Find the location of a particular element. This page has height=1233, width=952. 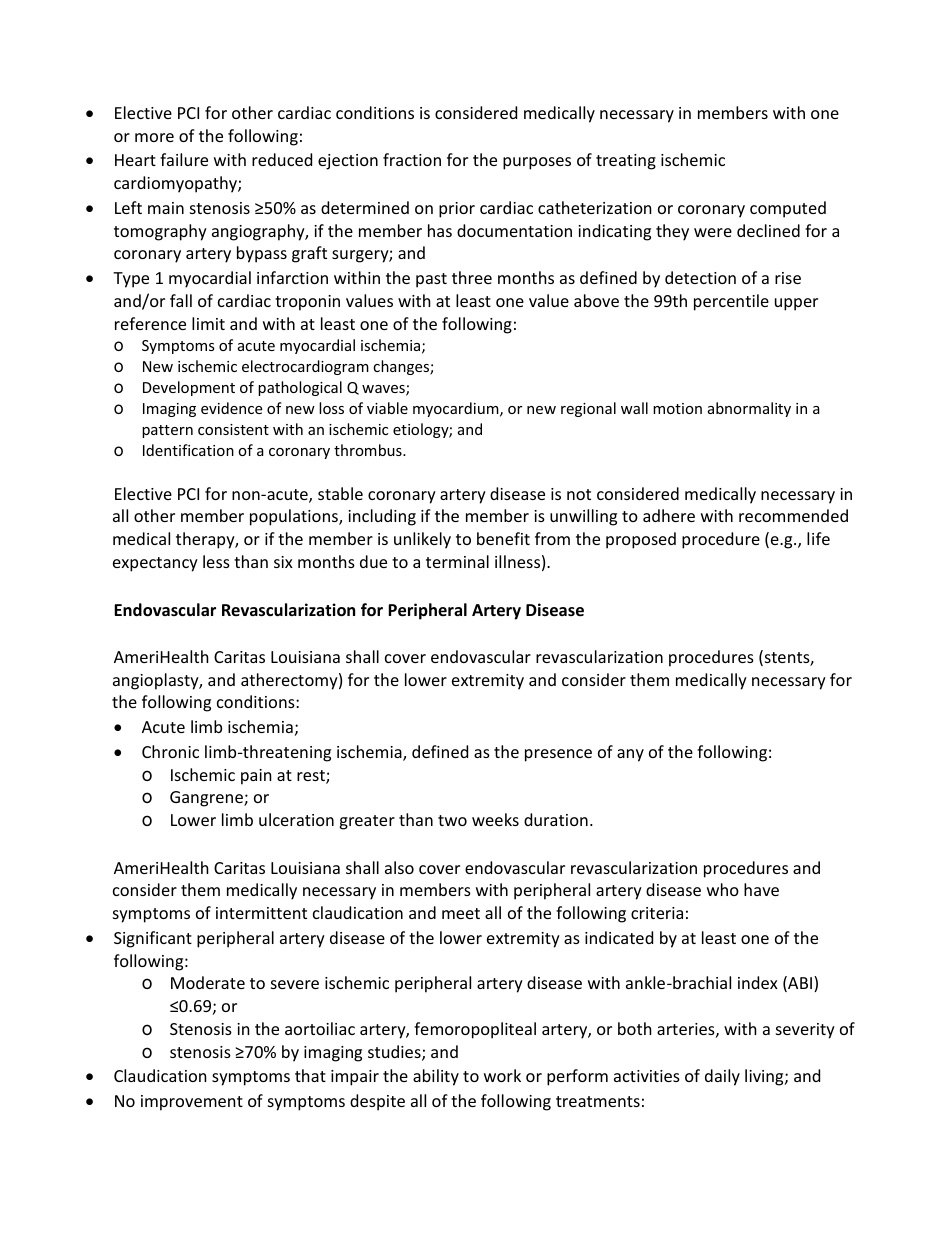

two is located at coordinates (452, 820).
